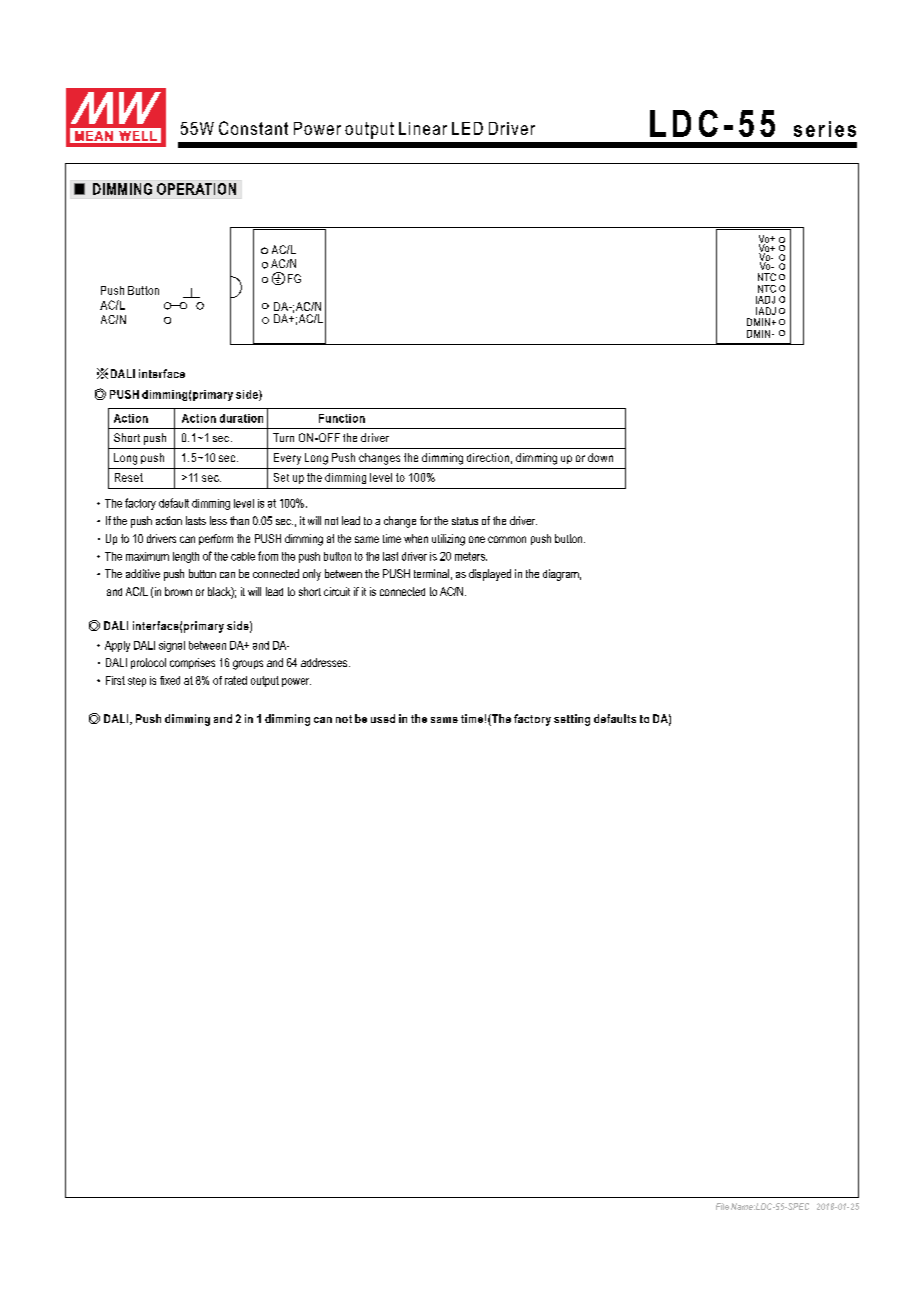  Describe the element at coordinates (325, 662) in the document. I see `addresses` at that location.
